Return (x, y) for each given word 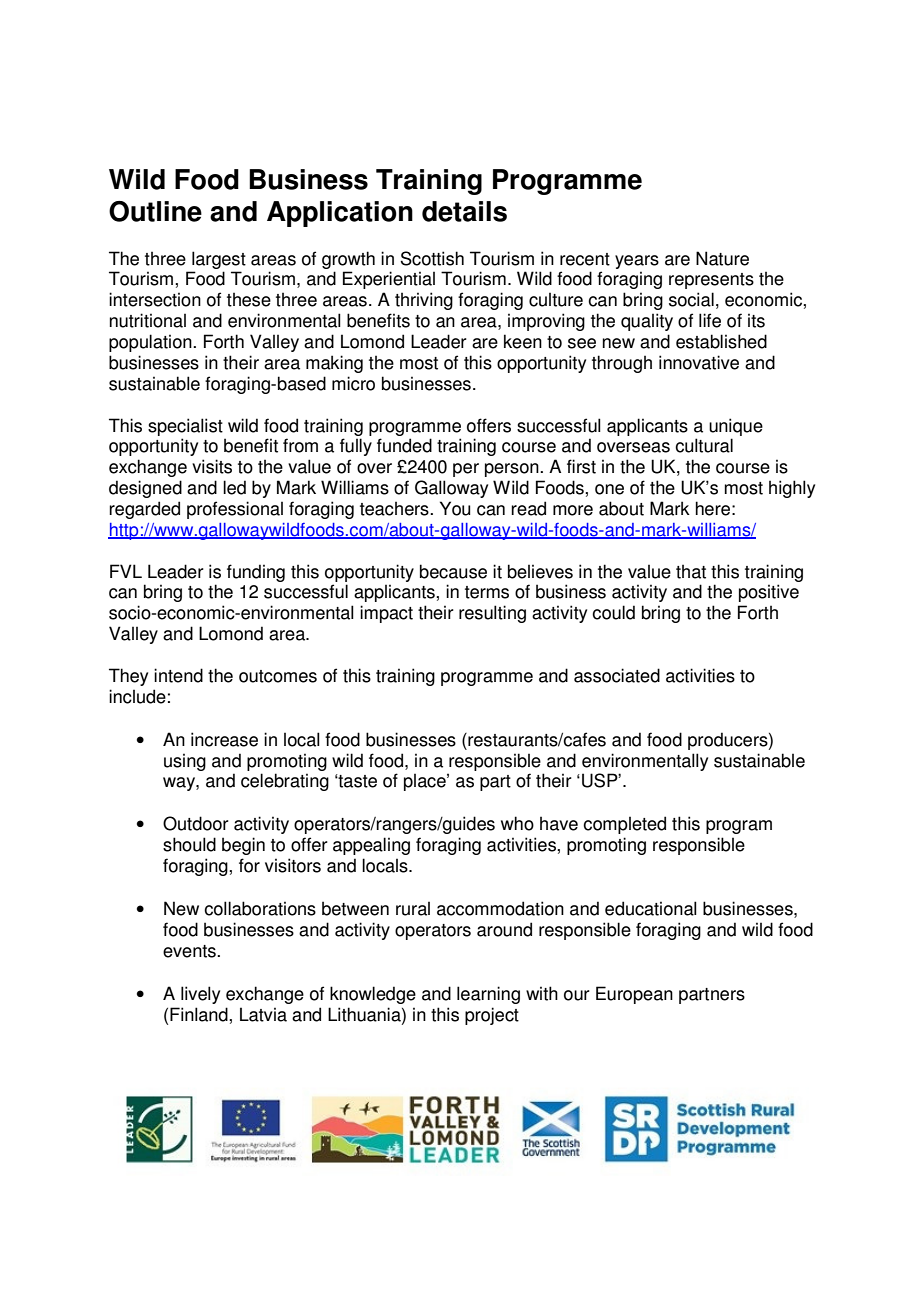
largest (219, 260)
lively (200, 995)
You (455, 508)
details (464, 211)
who (517, 823)
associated (617, 675)
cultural (704, 445)
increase (224, 739)
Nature (722, 258)
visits (212, 466)
